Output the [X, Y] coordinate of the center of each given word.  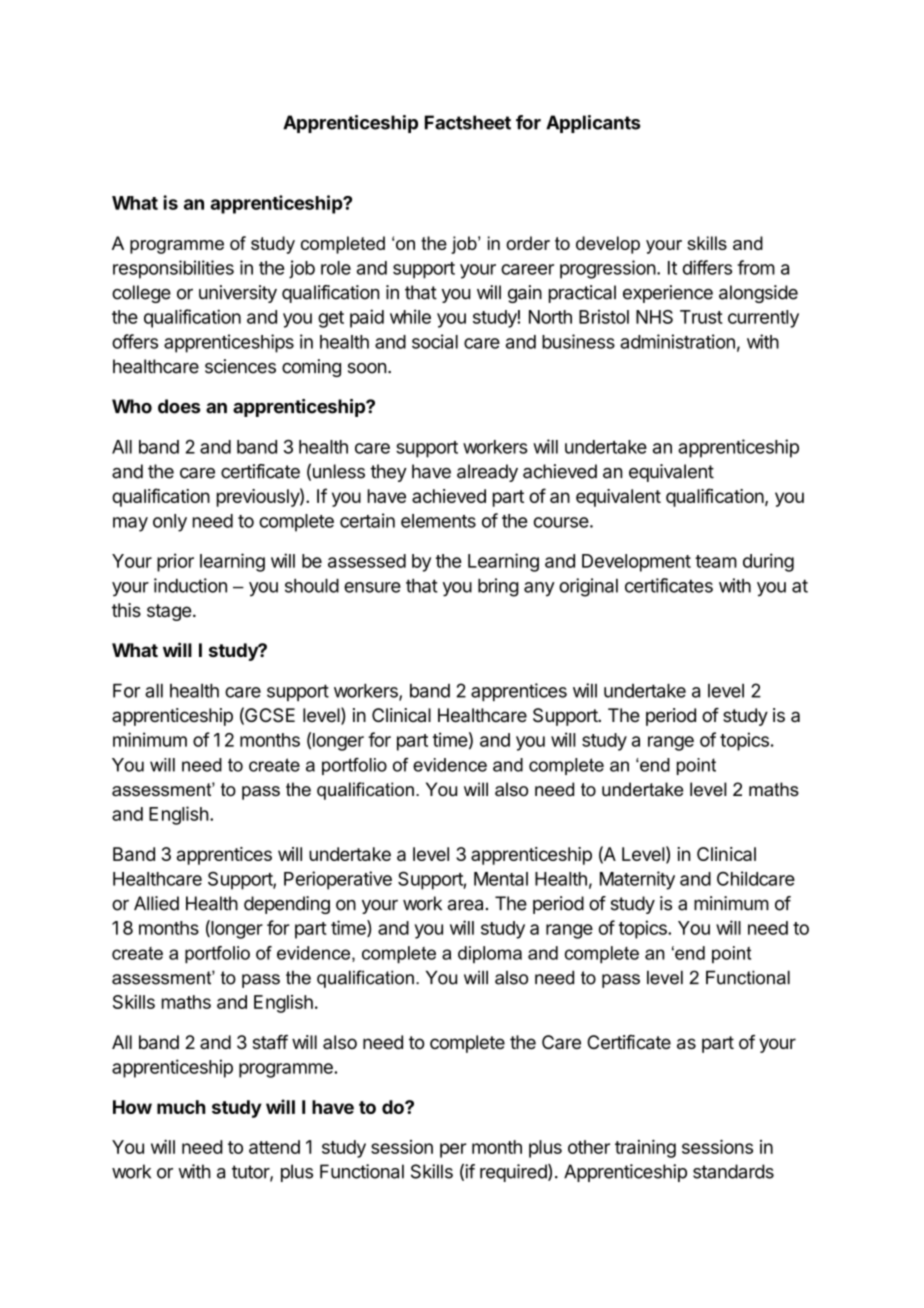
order [528, 243]
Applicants [593, 124]
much [181, 1107]
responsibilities [173, 269]
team [716, 561]
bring [498, 587]
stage [169, 612]
